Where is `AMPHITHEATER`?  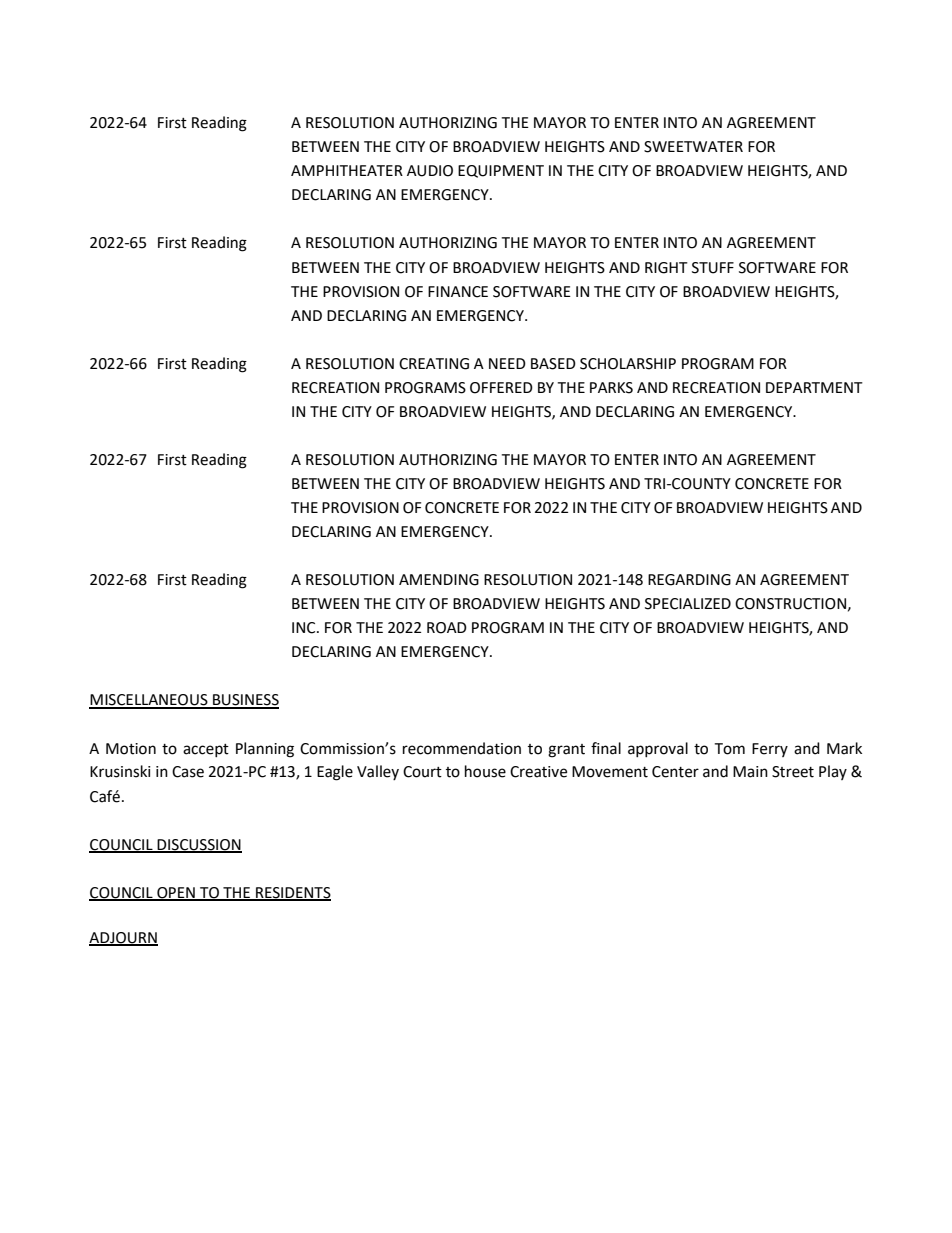 AMPHITHEATER is located at coordinates (347, 170).
